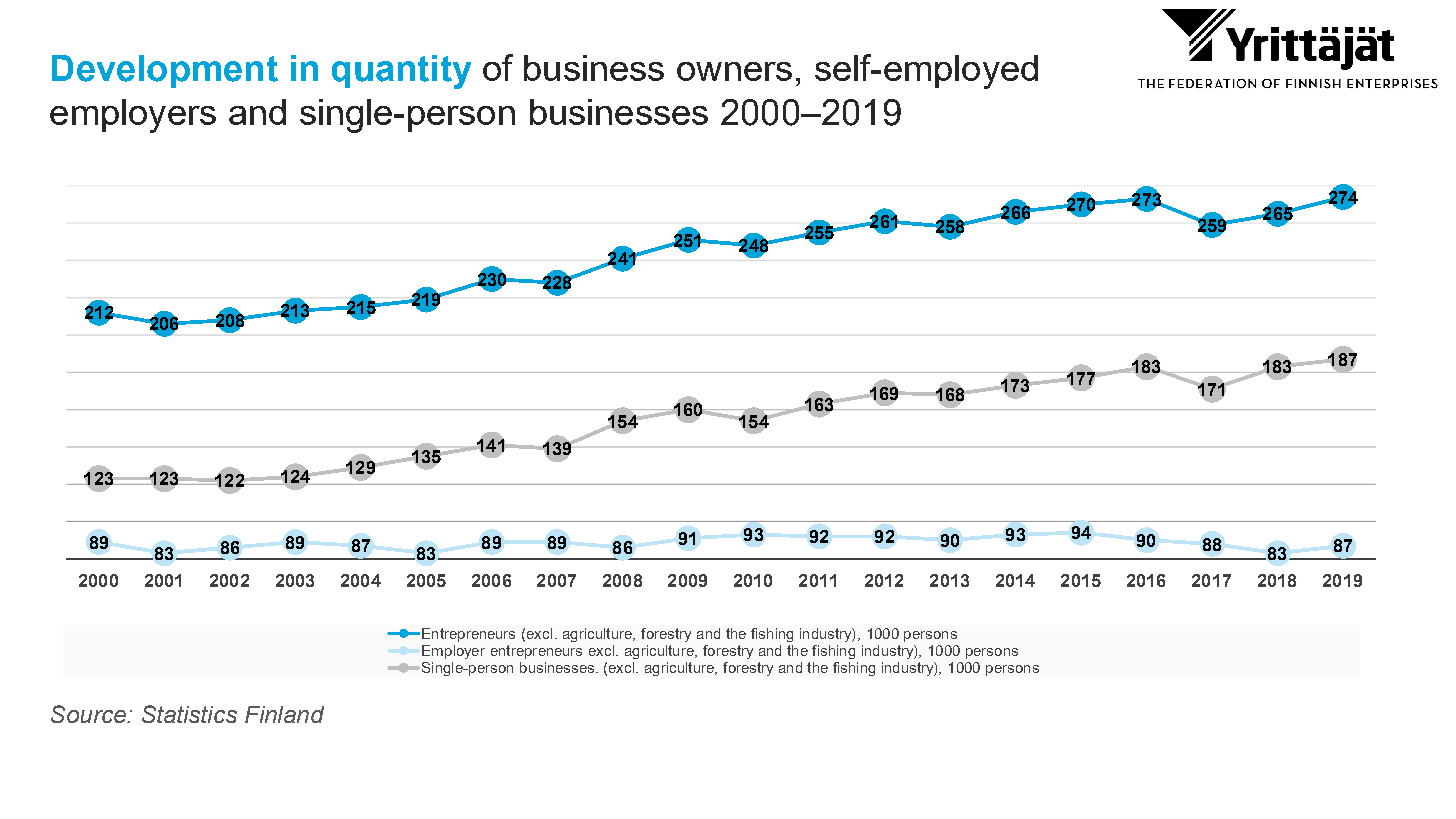 The width and height of the image is (1456, 819). I want to click on Statistics, so click(189, 714).
